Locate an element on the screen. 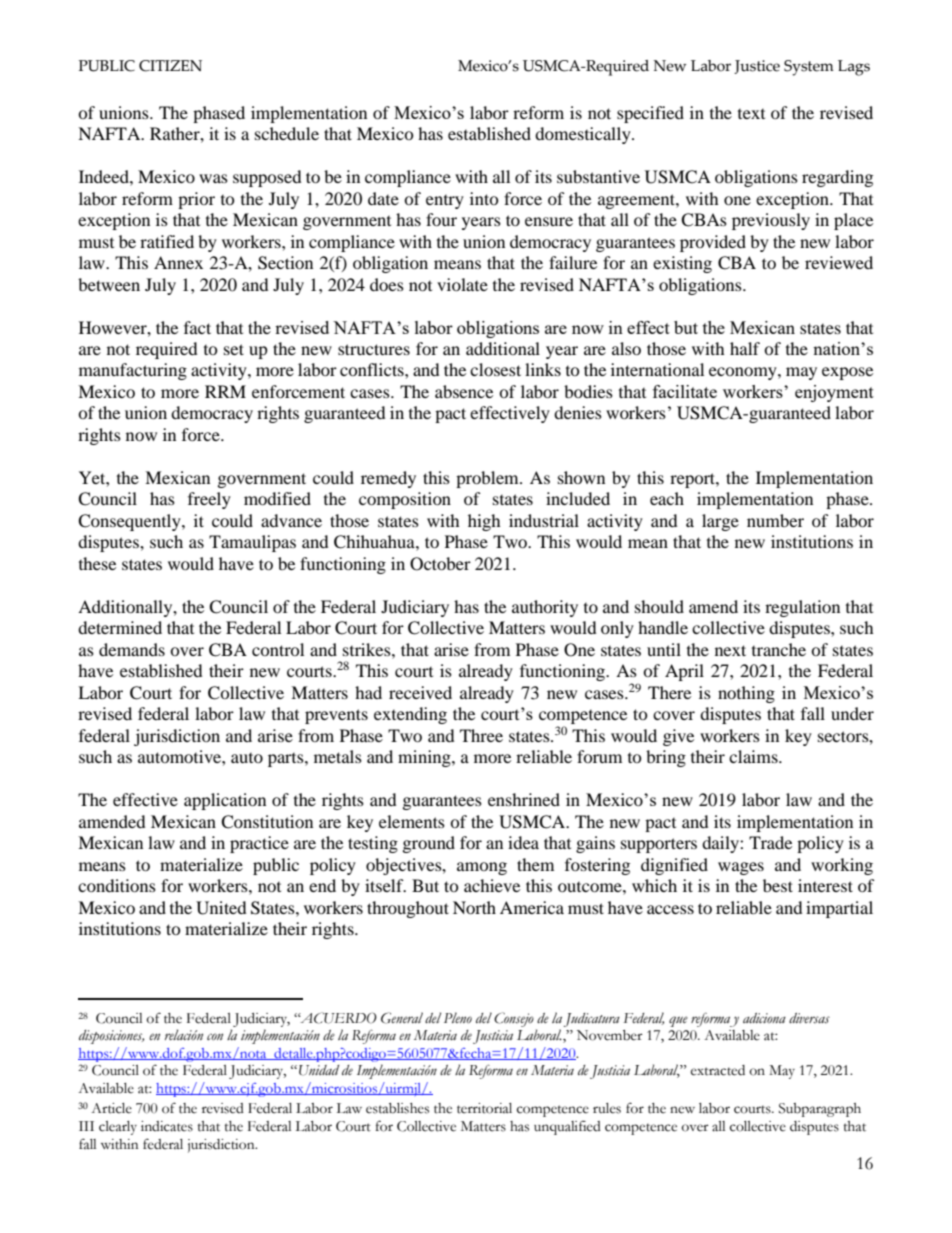  half is located at coordinates (745, 348).
